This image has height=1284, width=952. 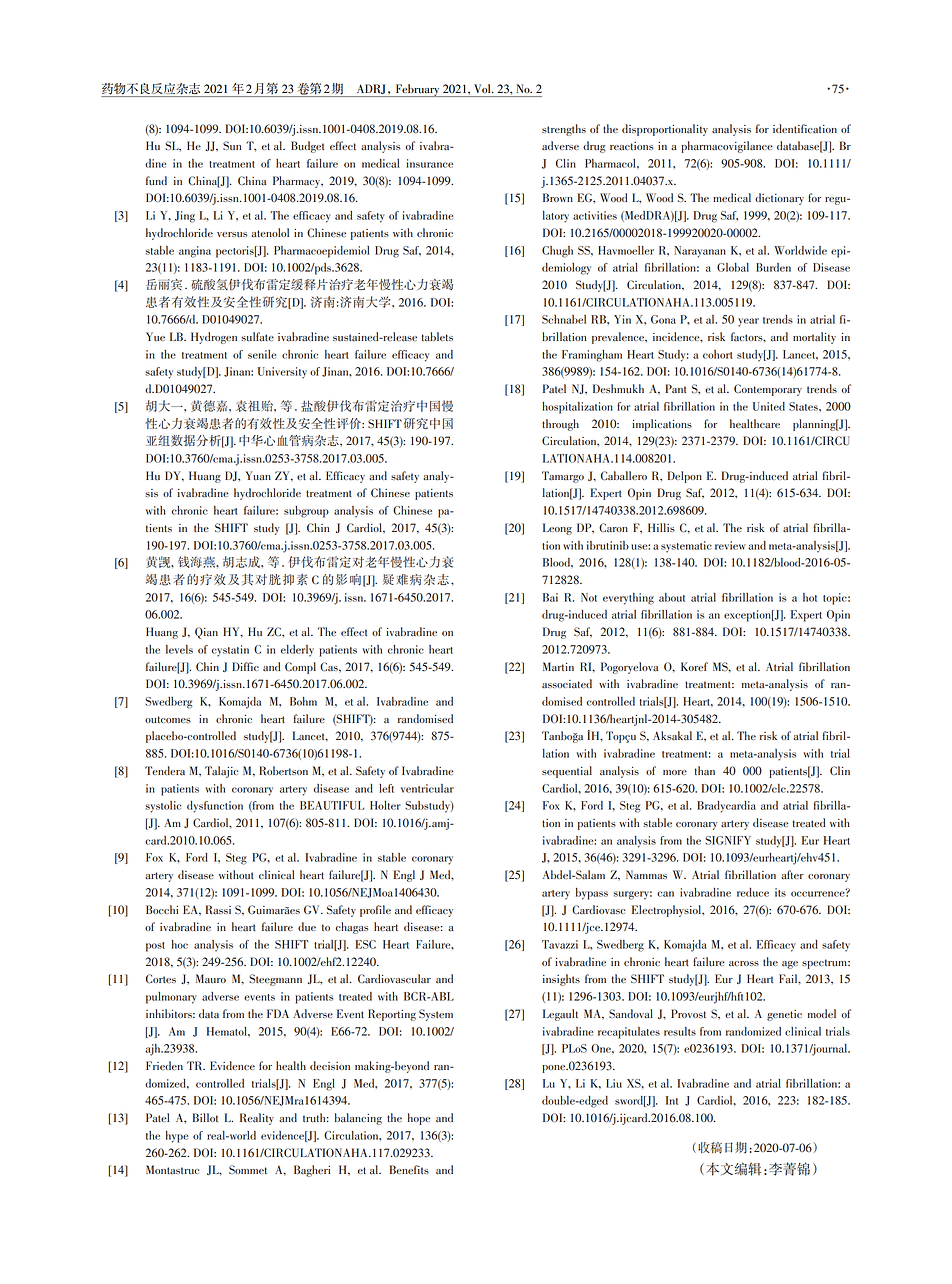 What do you see at coordinates (560, 425) in the image?
I see `through` at bounding box center [560, 425].
